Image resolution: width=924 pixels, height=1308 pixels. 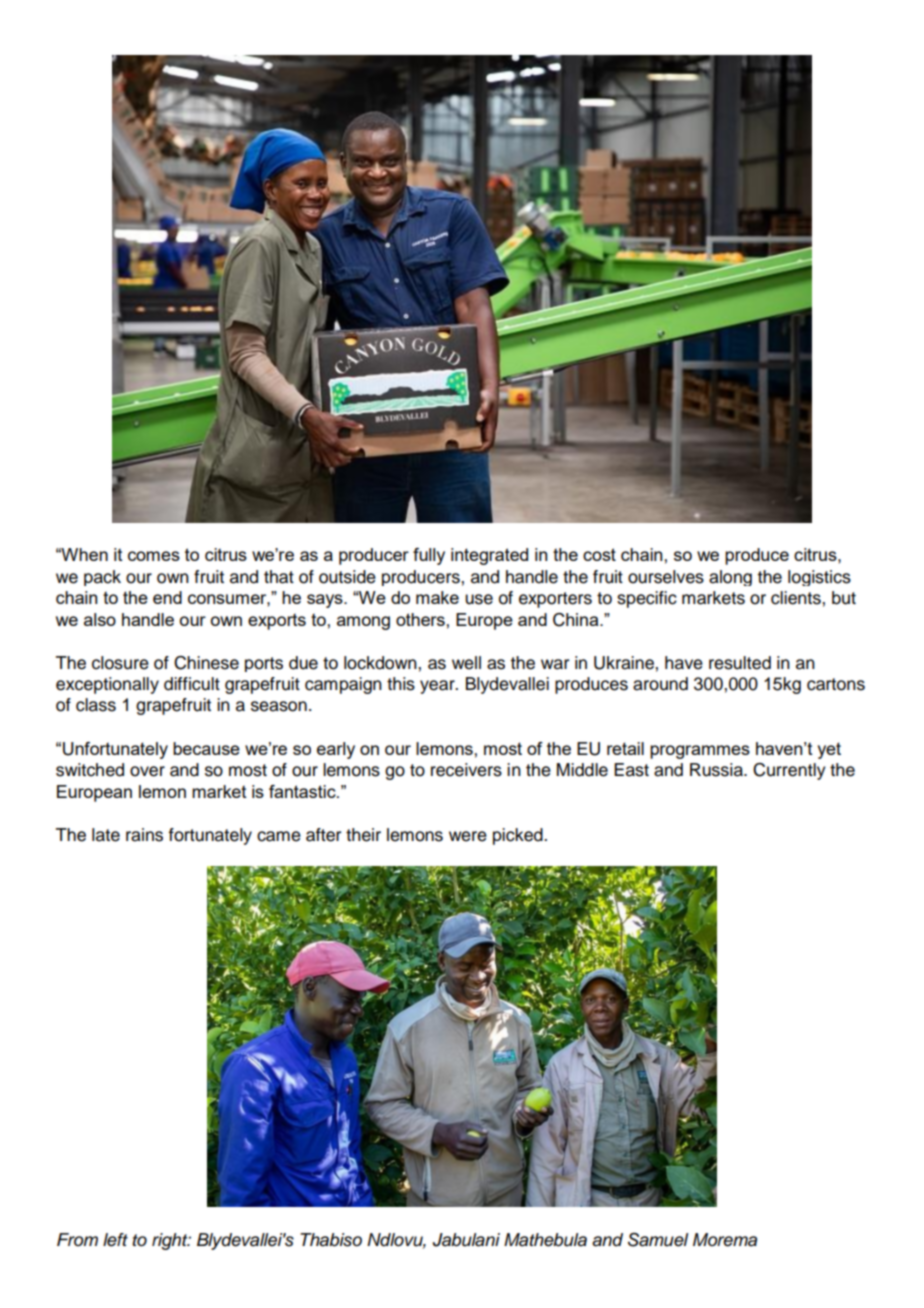 I want to click on after, so click(x=323, y=835).
